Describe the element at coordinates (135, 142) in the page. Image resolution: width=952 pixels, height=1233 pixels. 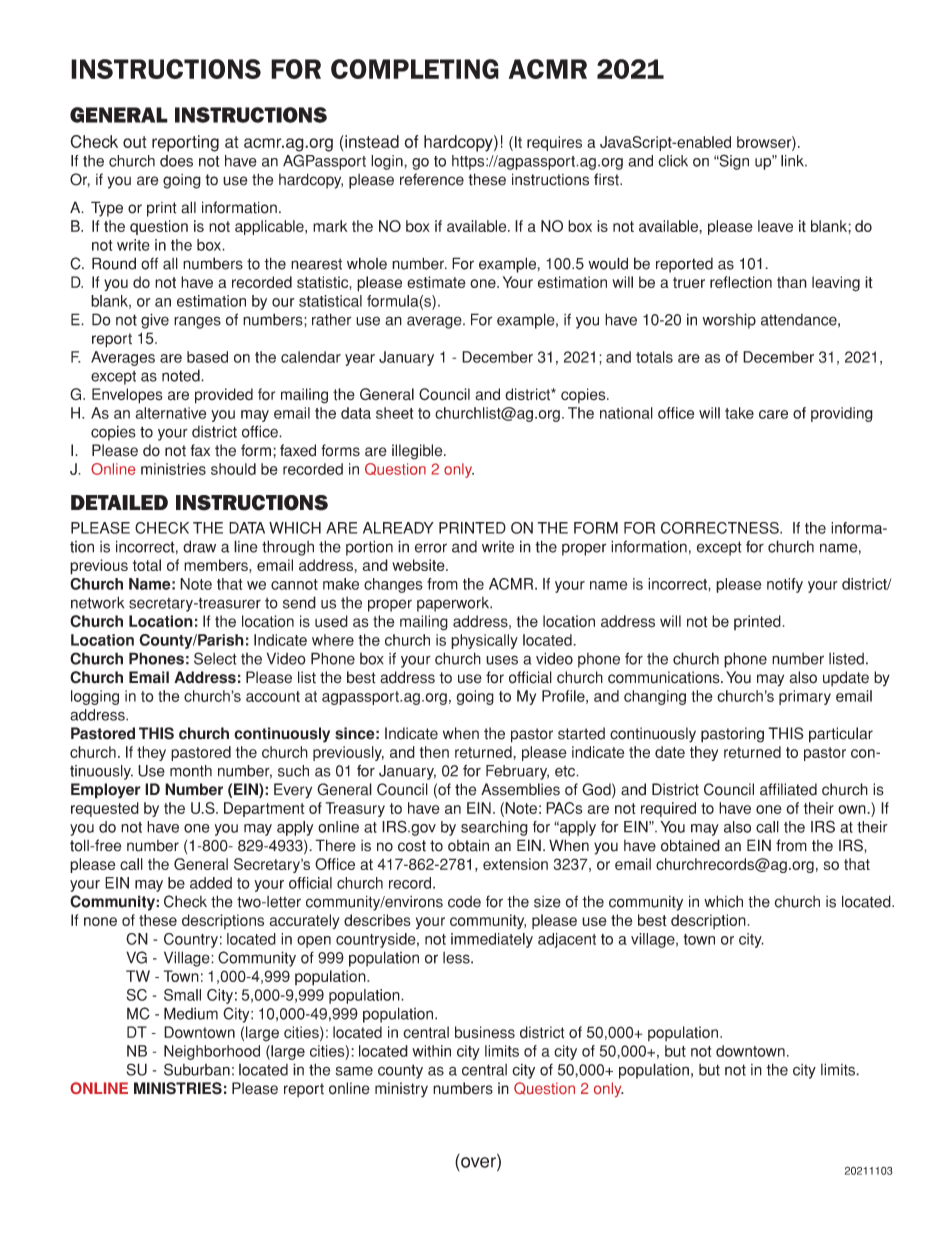
I see `out` at that location.
